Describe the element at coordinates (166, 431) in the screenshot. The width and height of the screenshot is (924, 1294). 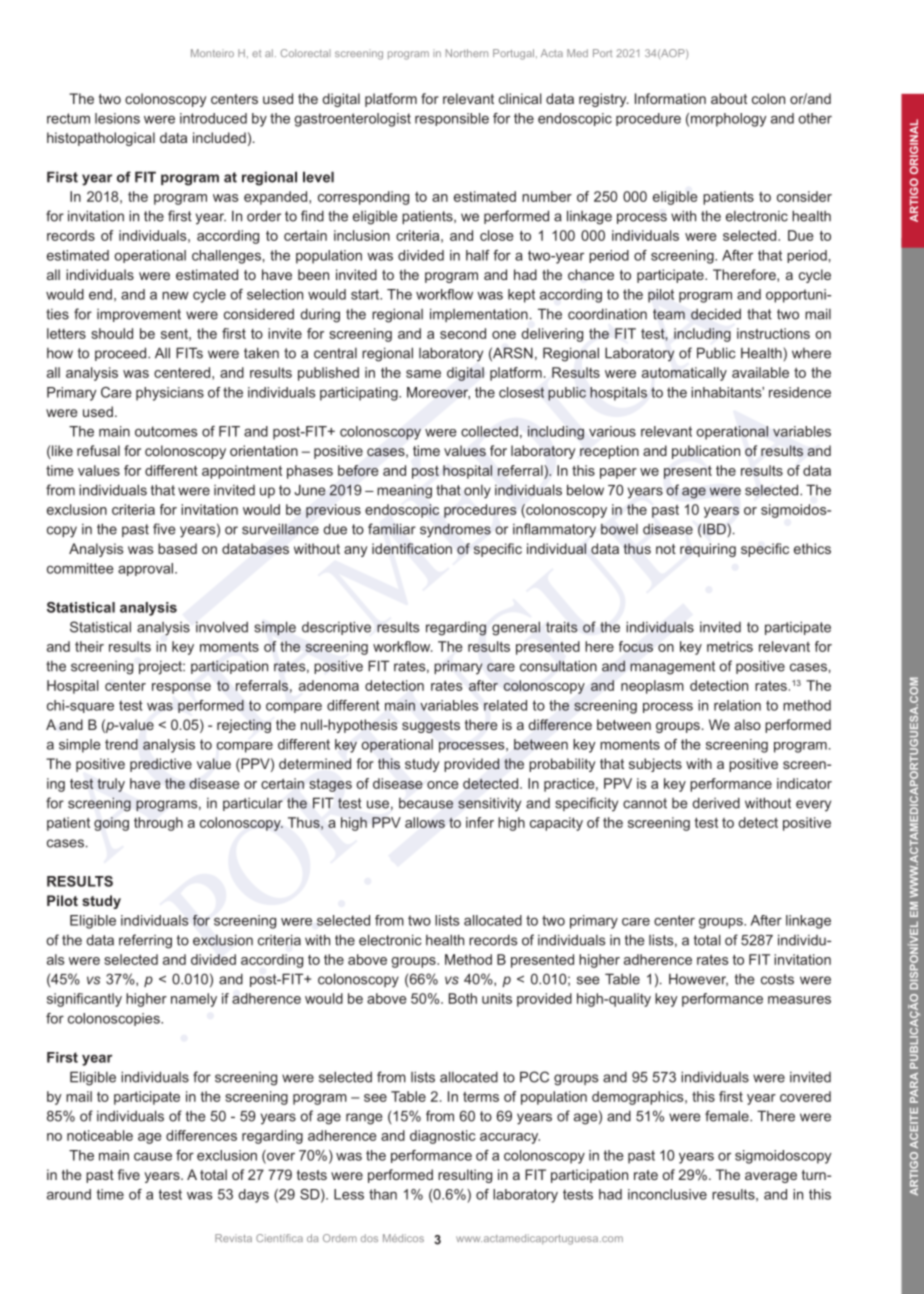
I see `outcomes` at that location.
